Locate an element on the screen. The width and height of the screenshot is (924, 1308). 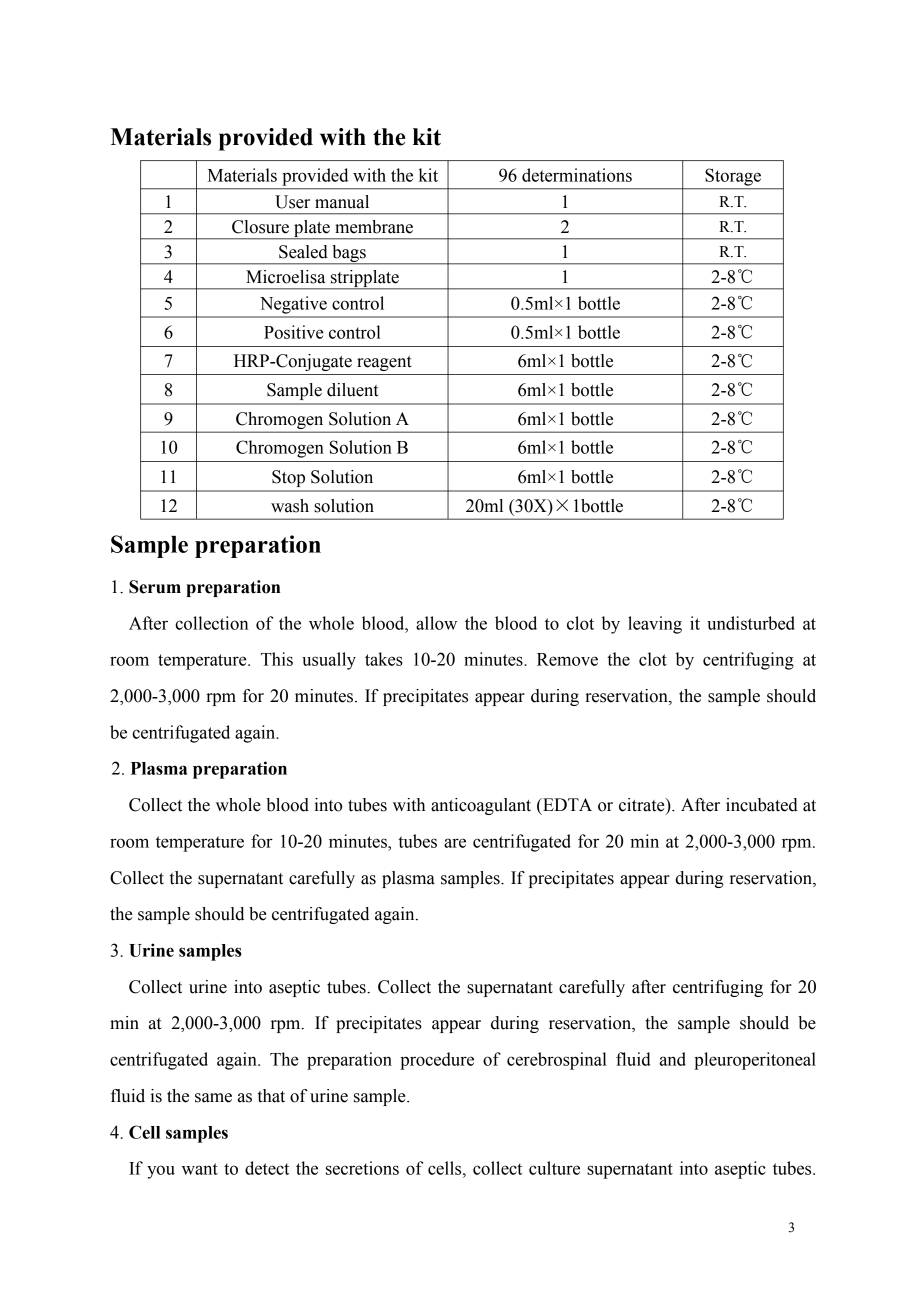
want is located at coordinates (200, 1169).
